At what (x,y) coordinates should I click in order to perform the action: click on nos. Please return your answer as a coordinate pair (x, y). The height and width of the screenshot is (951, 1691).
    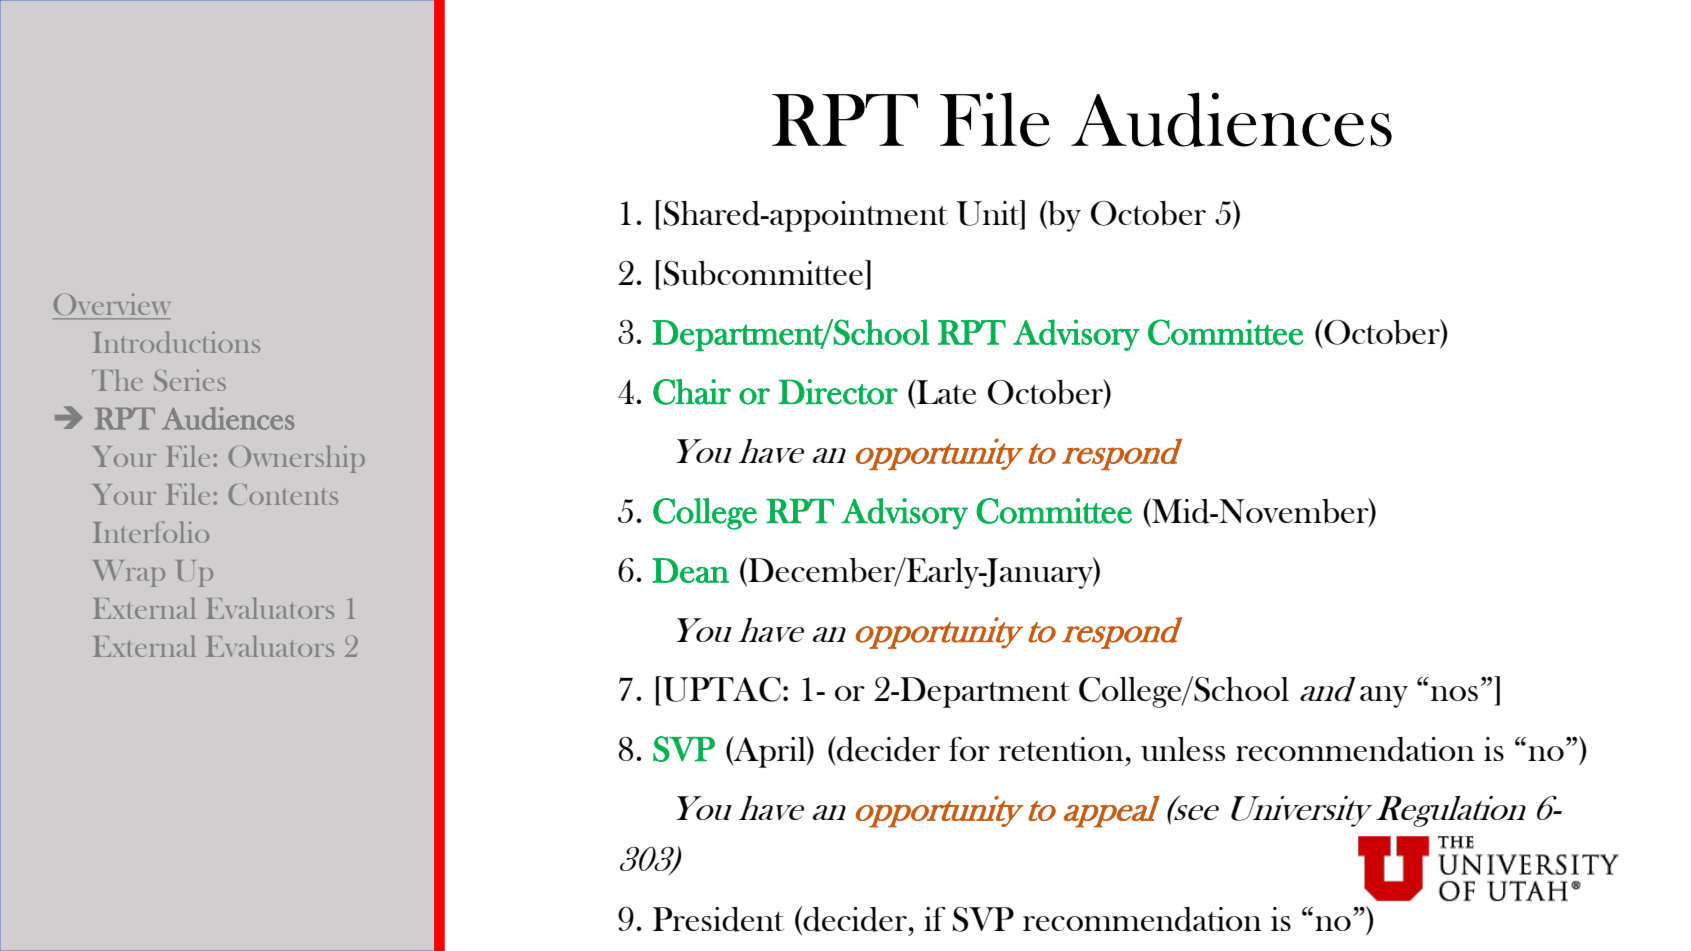
    Looking at the image, I should click on (1454, 693).
